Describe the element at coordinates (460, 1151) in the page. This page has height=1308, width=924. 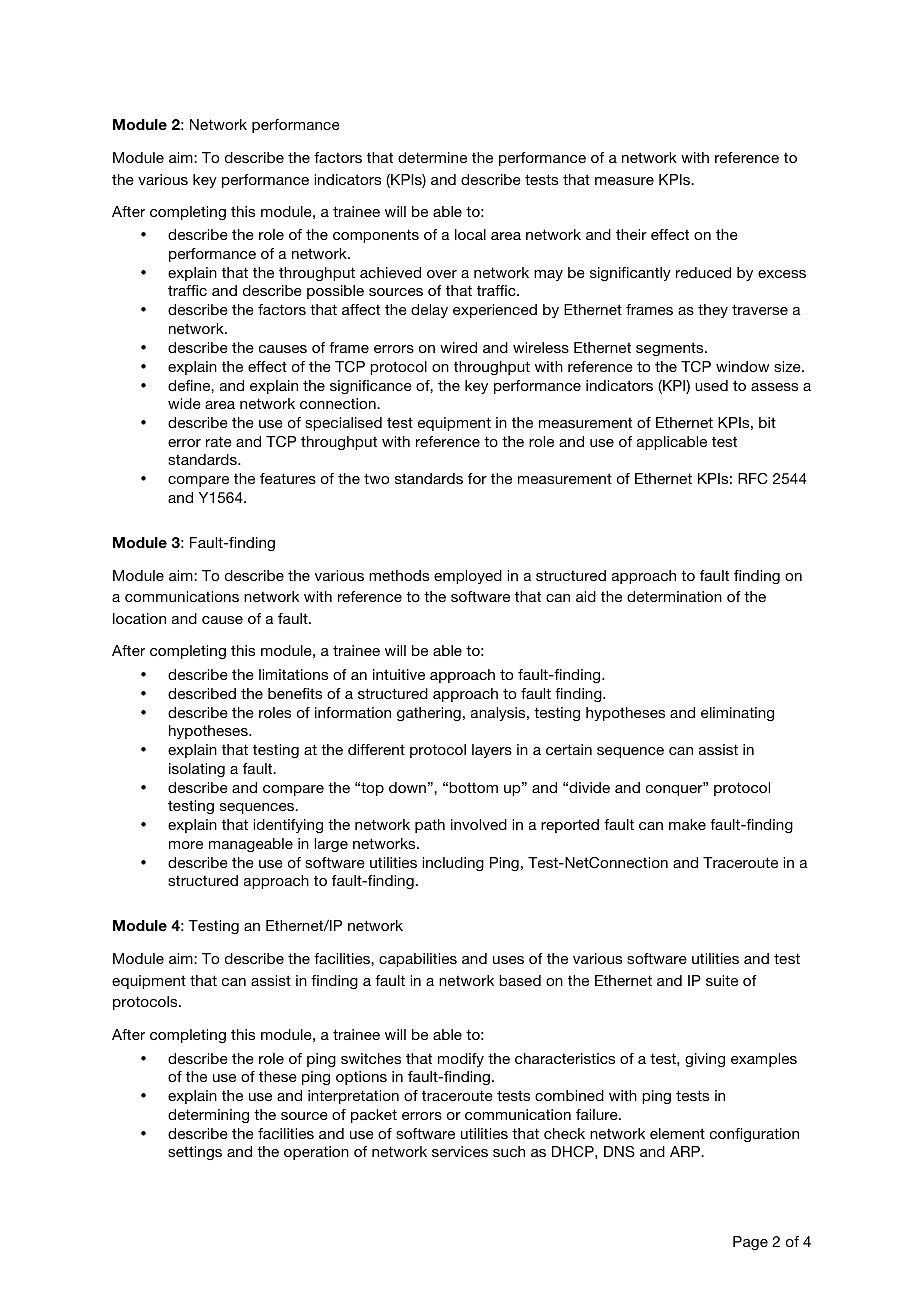
I see `services` at that location.
